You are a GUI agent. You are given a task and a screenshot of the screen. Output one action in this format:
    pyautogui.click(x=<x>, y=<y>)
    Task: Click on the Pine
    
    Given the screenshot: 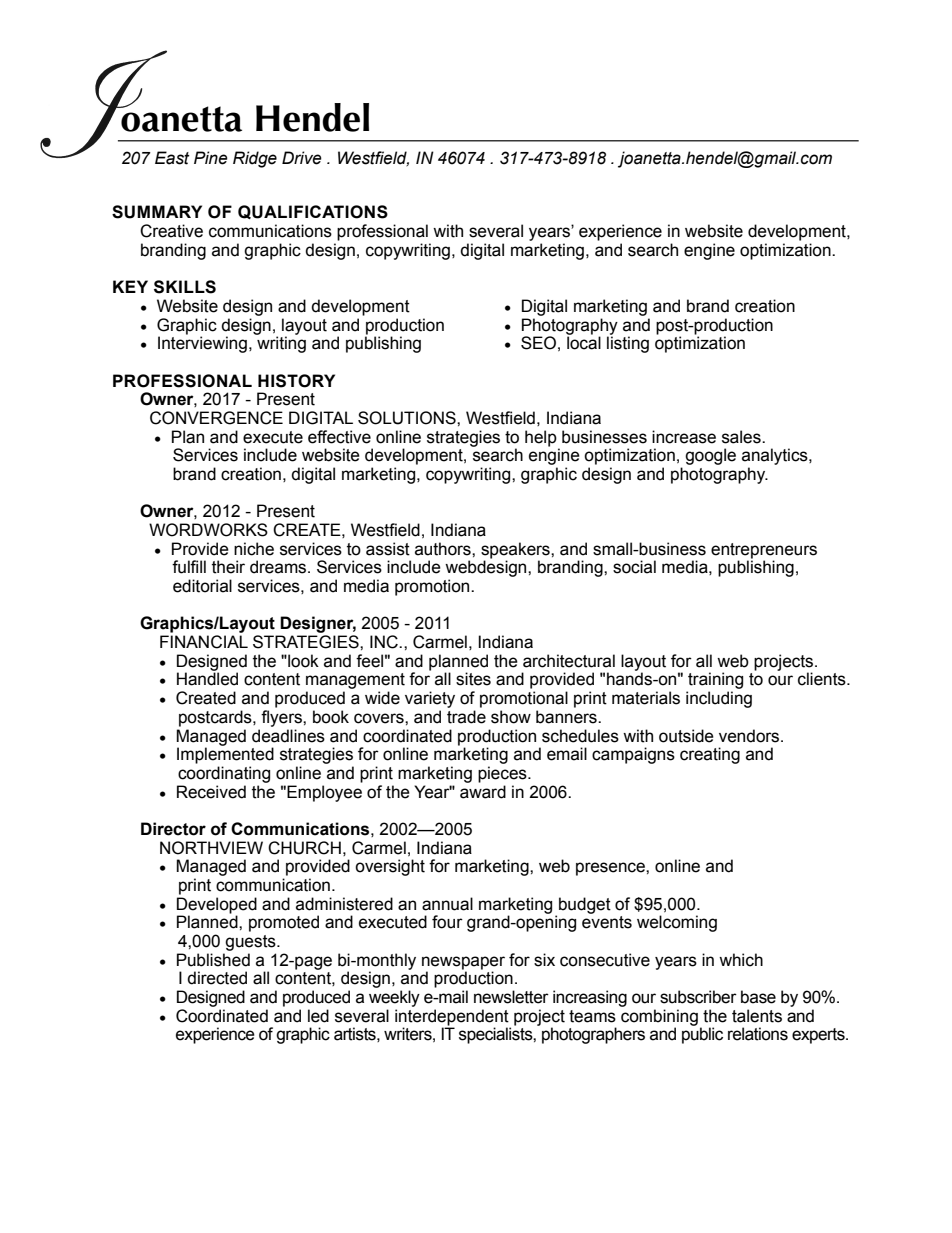 What is the action you would take?
    pyautogui.click(x=211, y=158)
